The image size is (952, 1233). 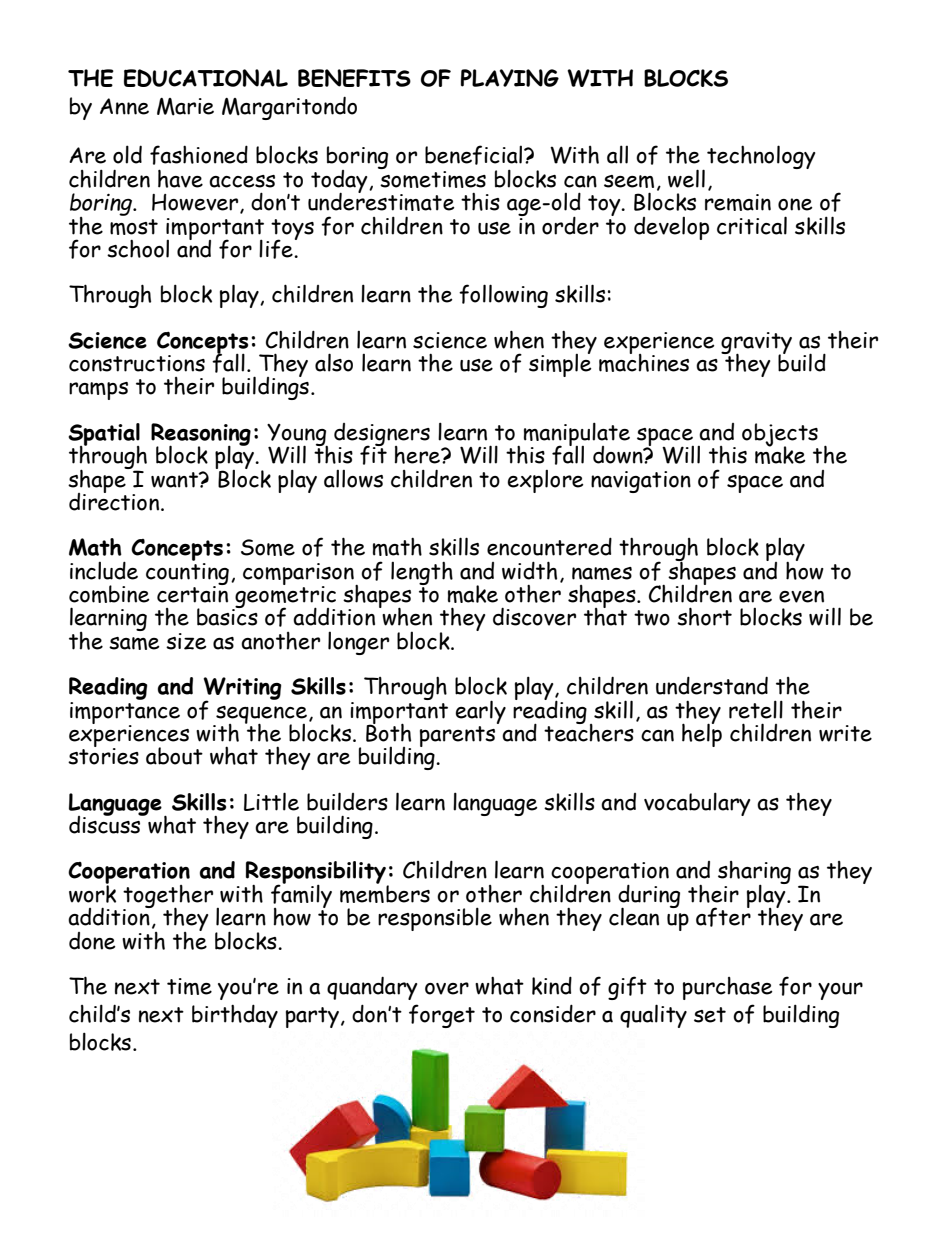 I want to click on beneficial, so click(x=475, y=155).
